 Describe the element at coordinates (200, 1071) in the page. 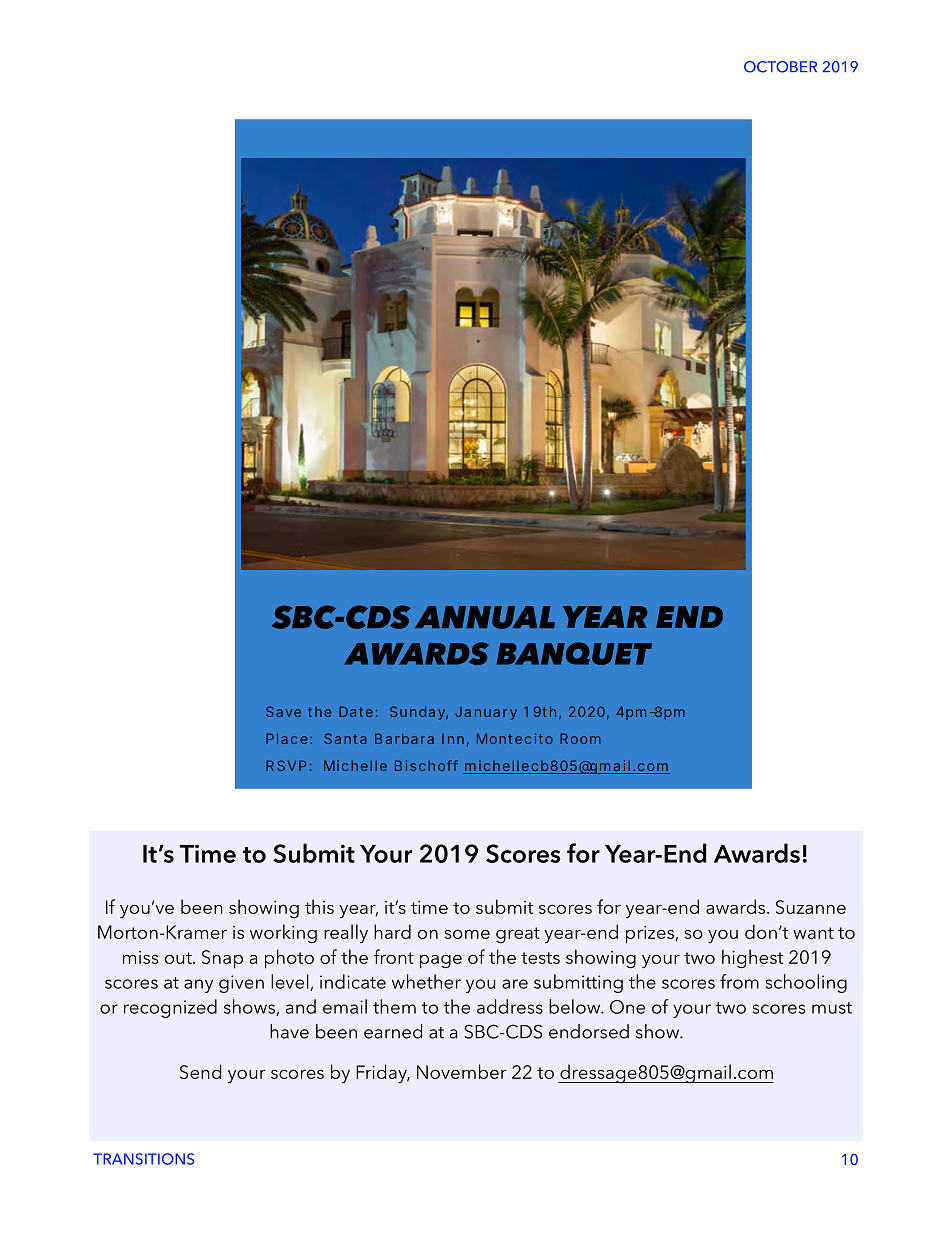

I see `Send` at that location.
